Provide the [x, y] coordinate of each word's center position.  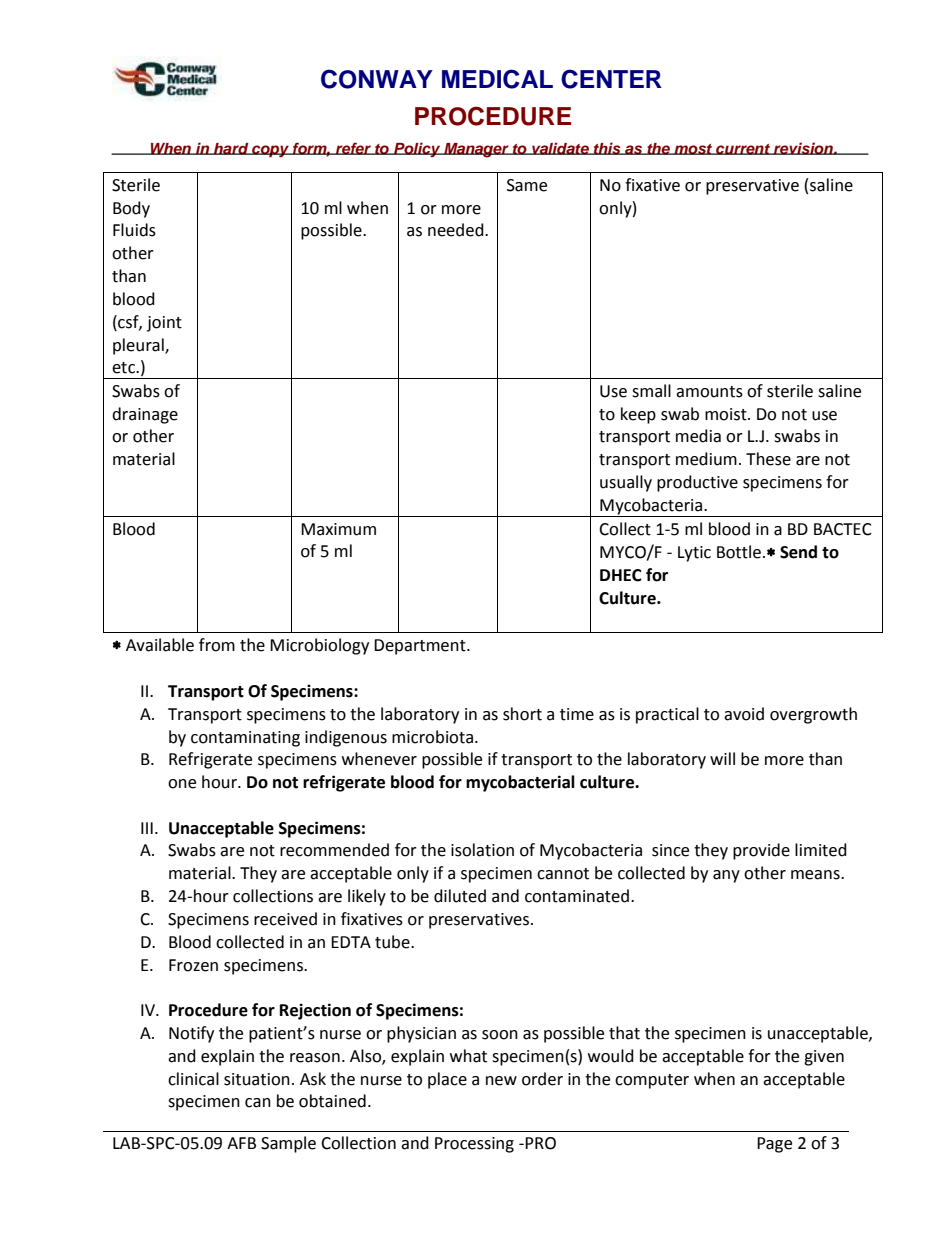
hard [231, 149]
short [522, 714]
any [726, 876]
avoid [744, 714]
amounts [709, 392]
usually [626, 483]
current [743, 149]
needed [457, 230]
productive [697, 483]
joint [164, 324]
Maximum [338, 529]
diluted [460, 896]
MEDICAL [497, 79]
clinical [193, 1079]
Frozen [193, 965]
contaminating [245, 739]
